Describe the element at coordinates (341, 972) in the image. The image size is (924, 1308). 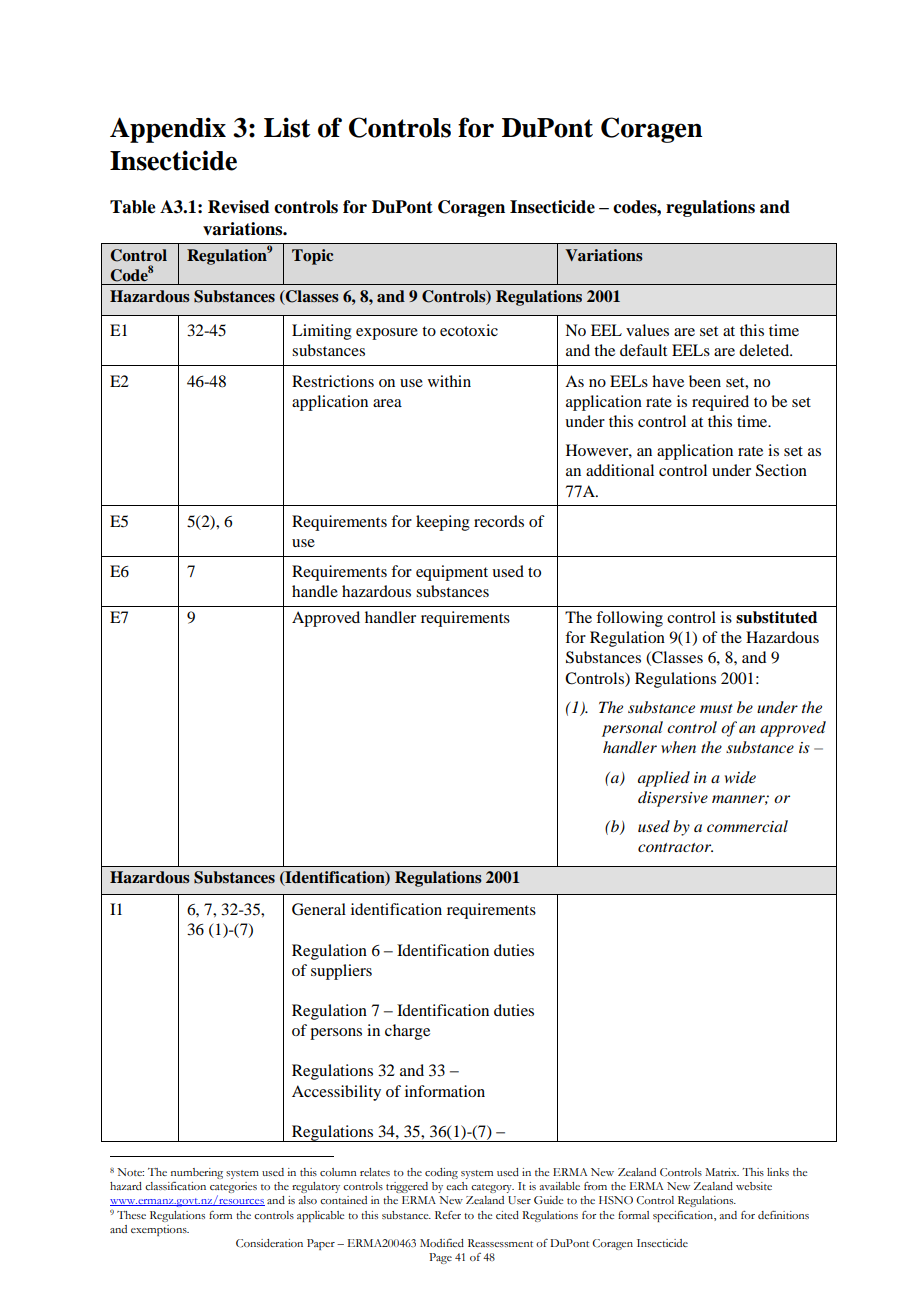
I see `suppliers` at that location.
